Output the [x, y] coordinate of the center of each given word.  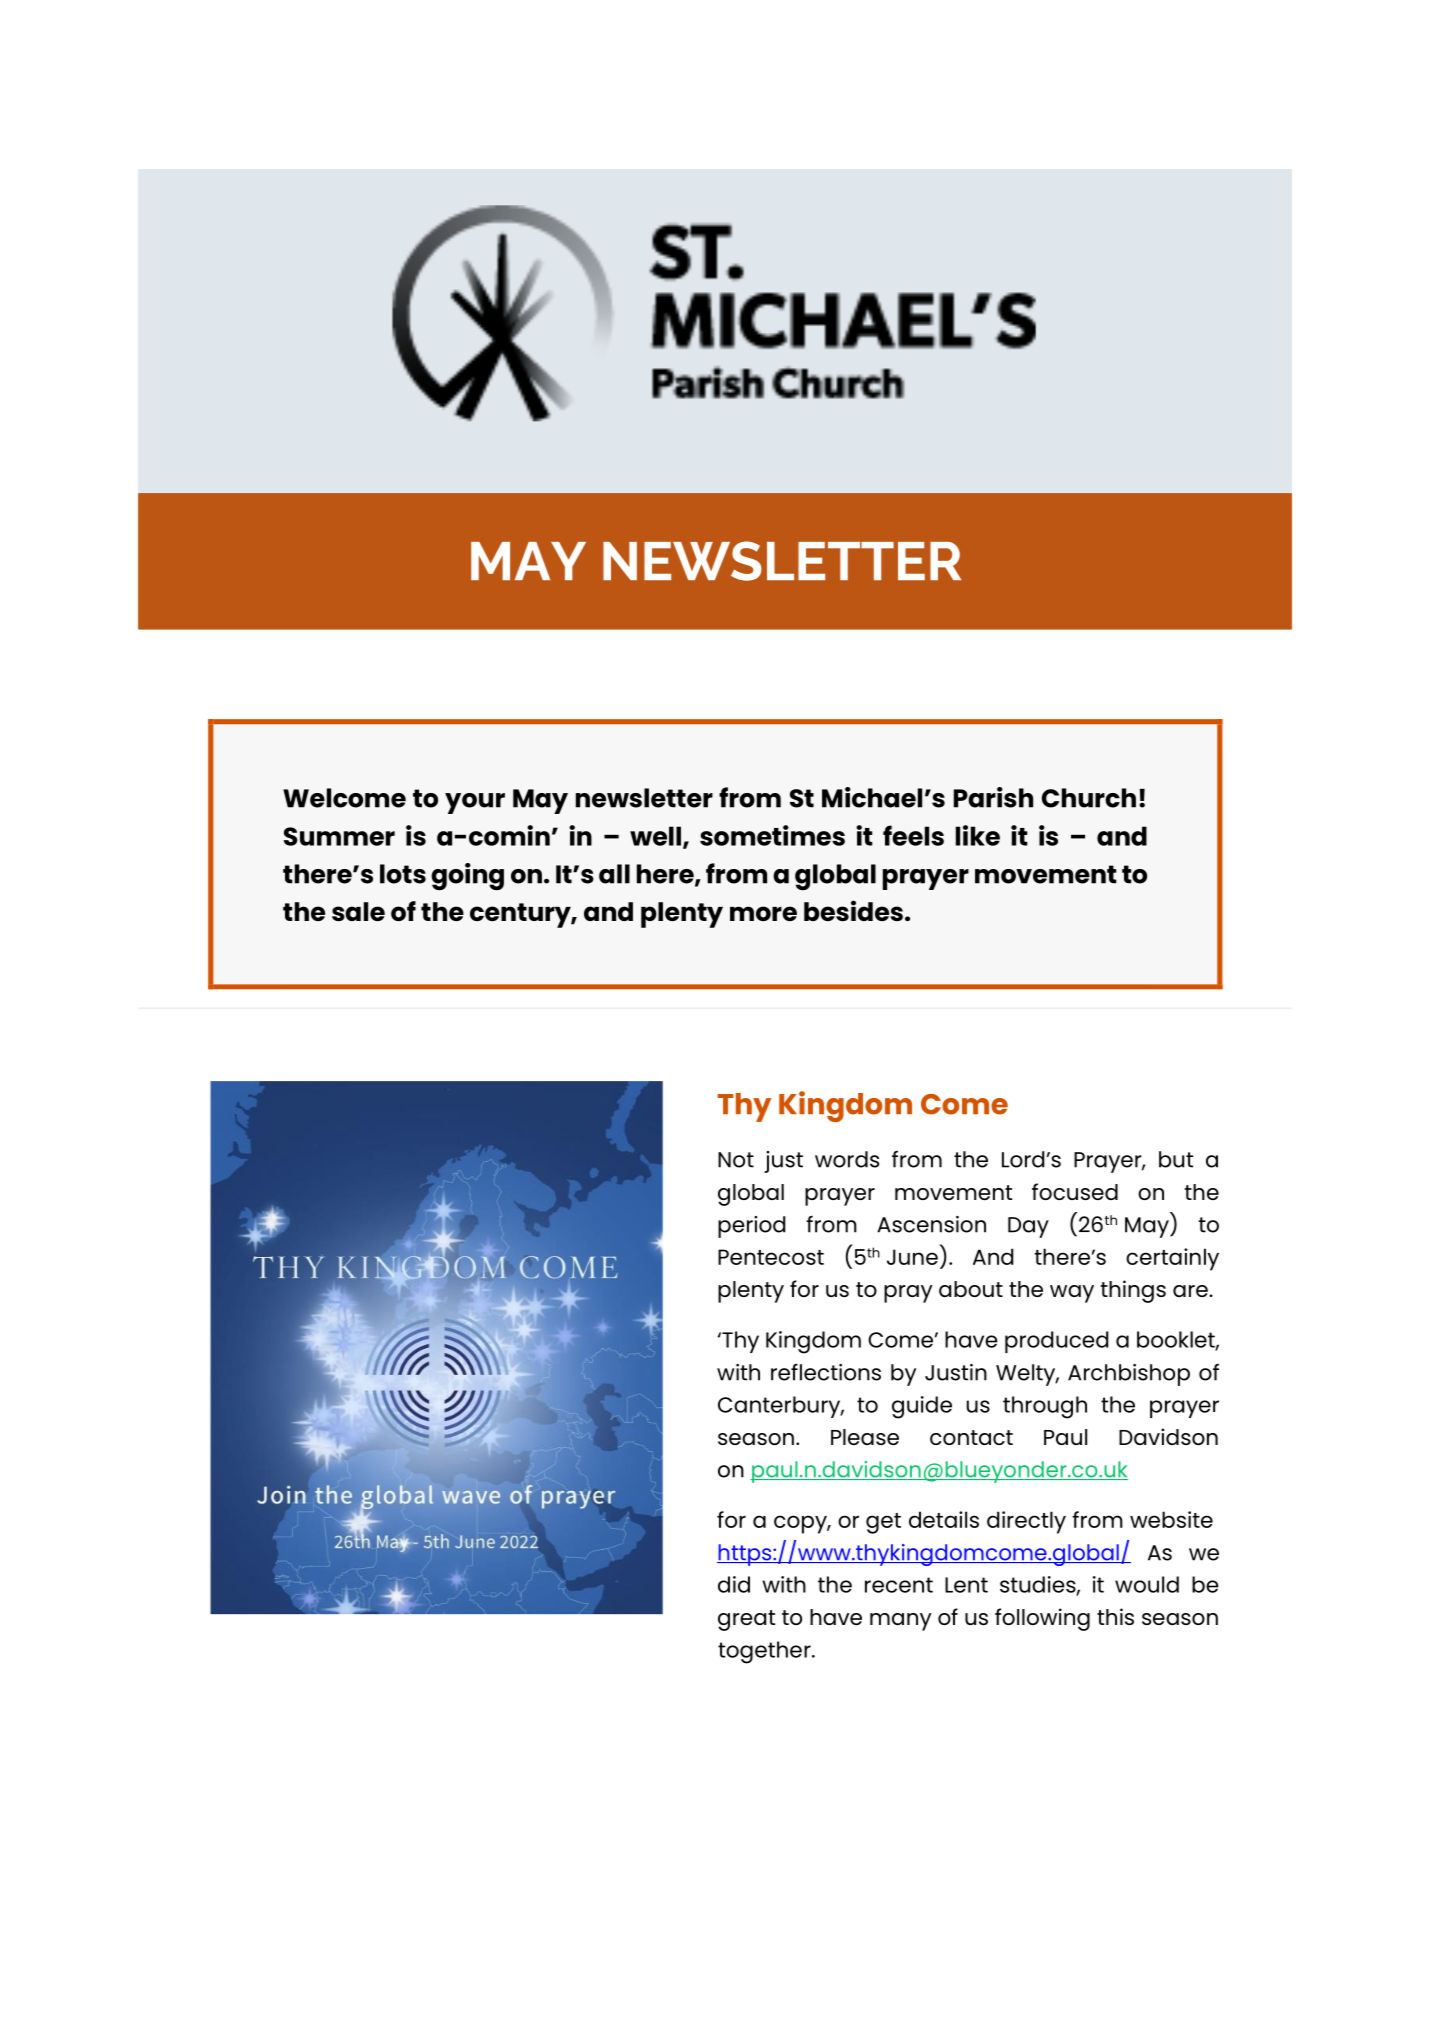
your [475, 803]
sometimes [772, 835]
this [1115, 1616]
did [734, 1584]
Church [1089, 798]
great [746, 1620]
